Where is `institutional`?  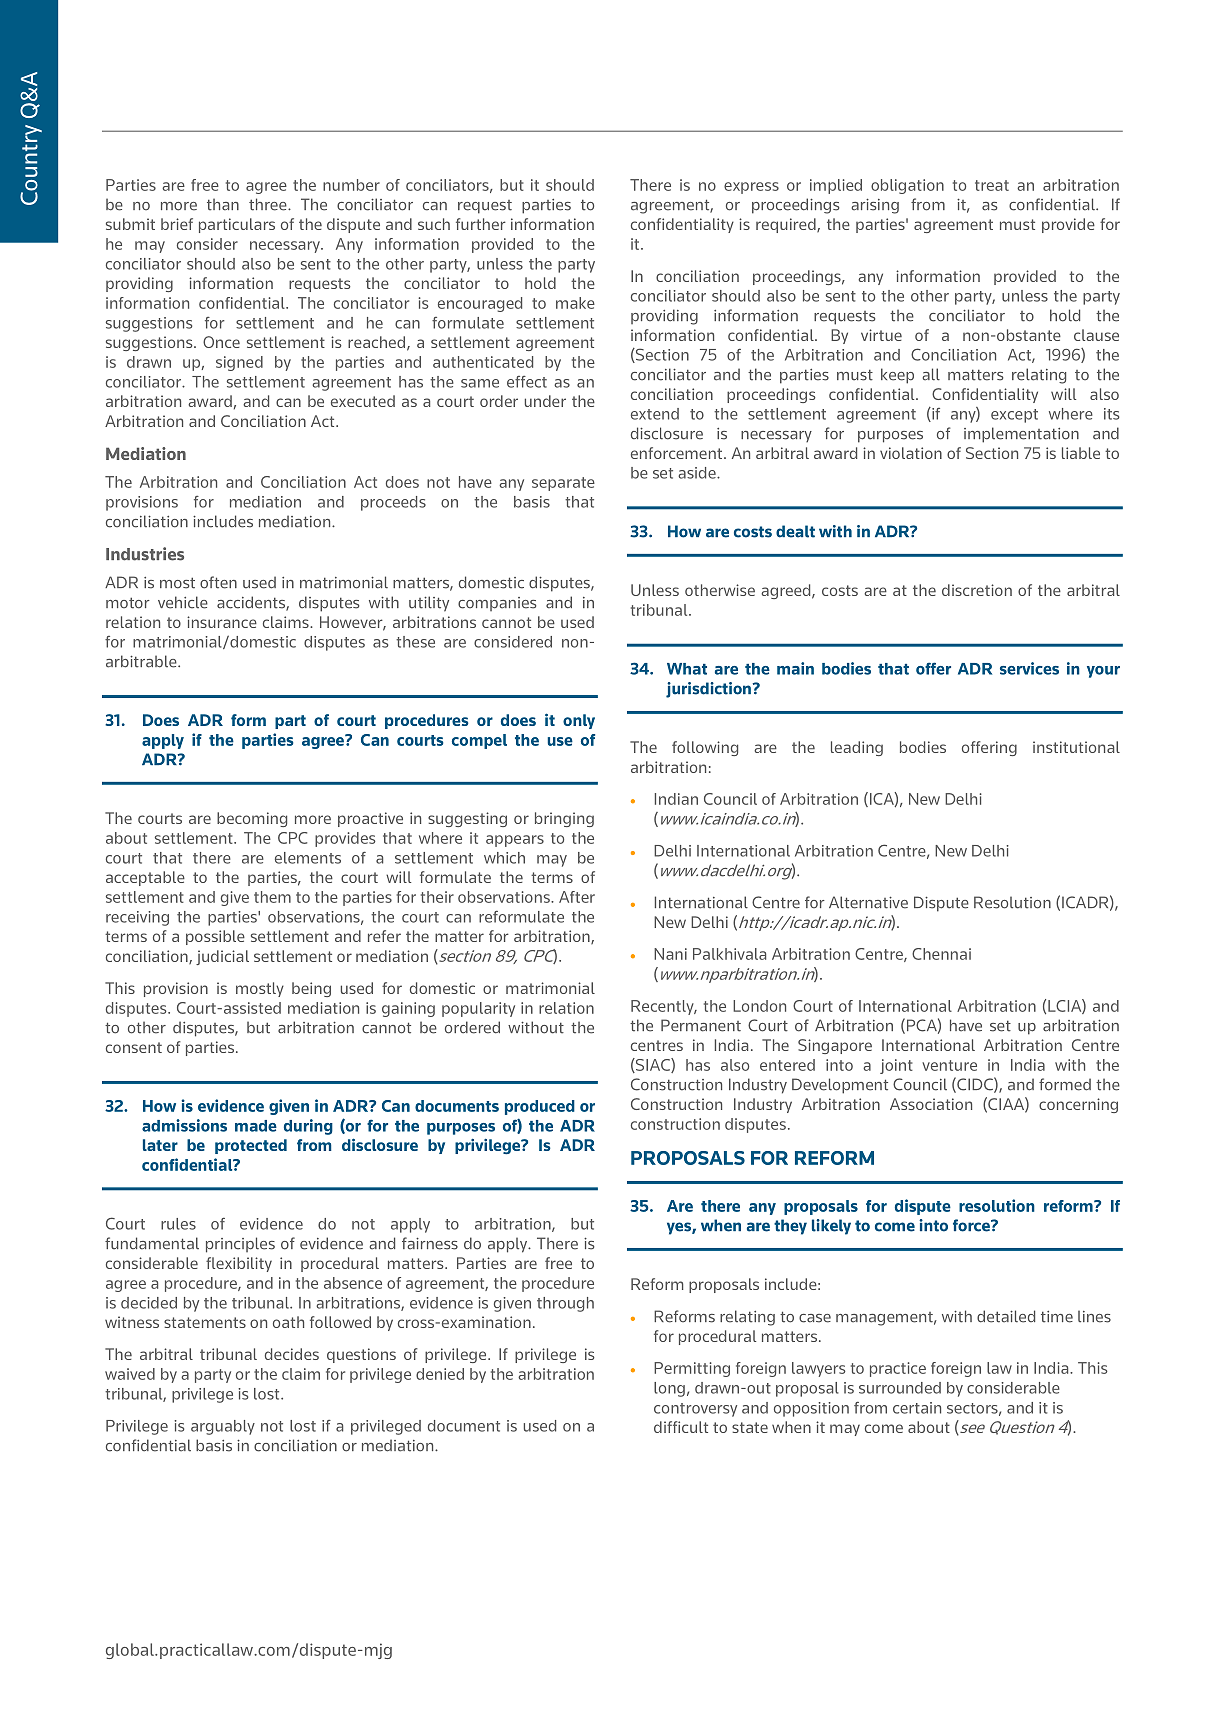
institutional is located at coordinates (1076, 747).
